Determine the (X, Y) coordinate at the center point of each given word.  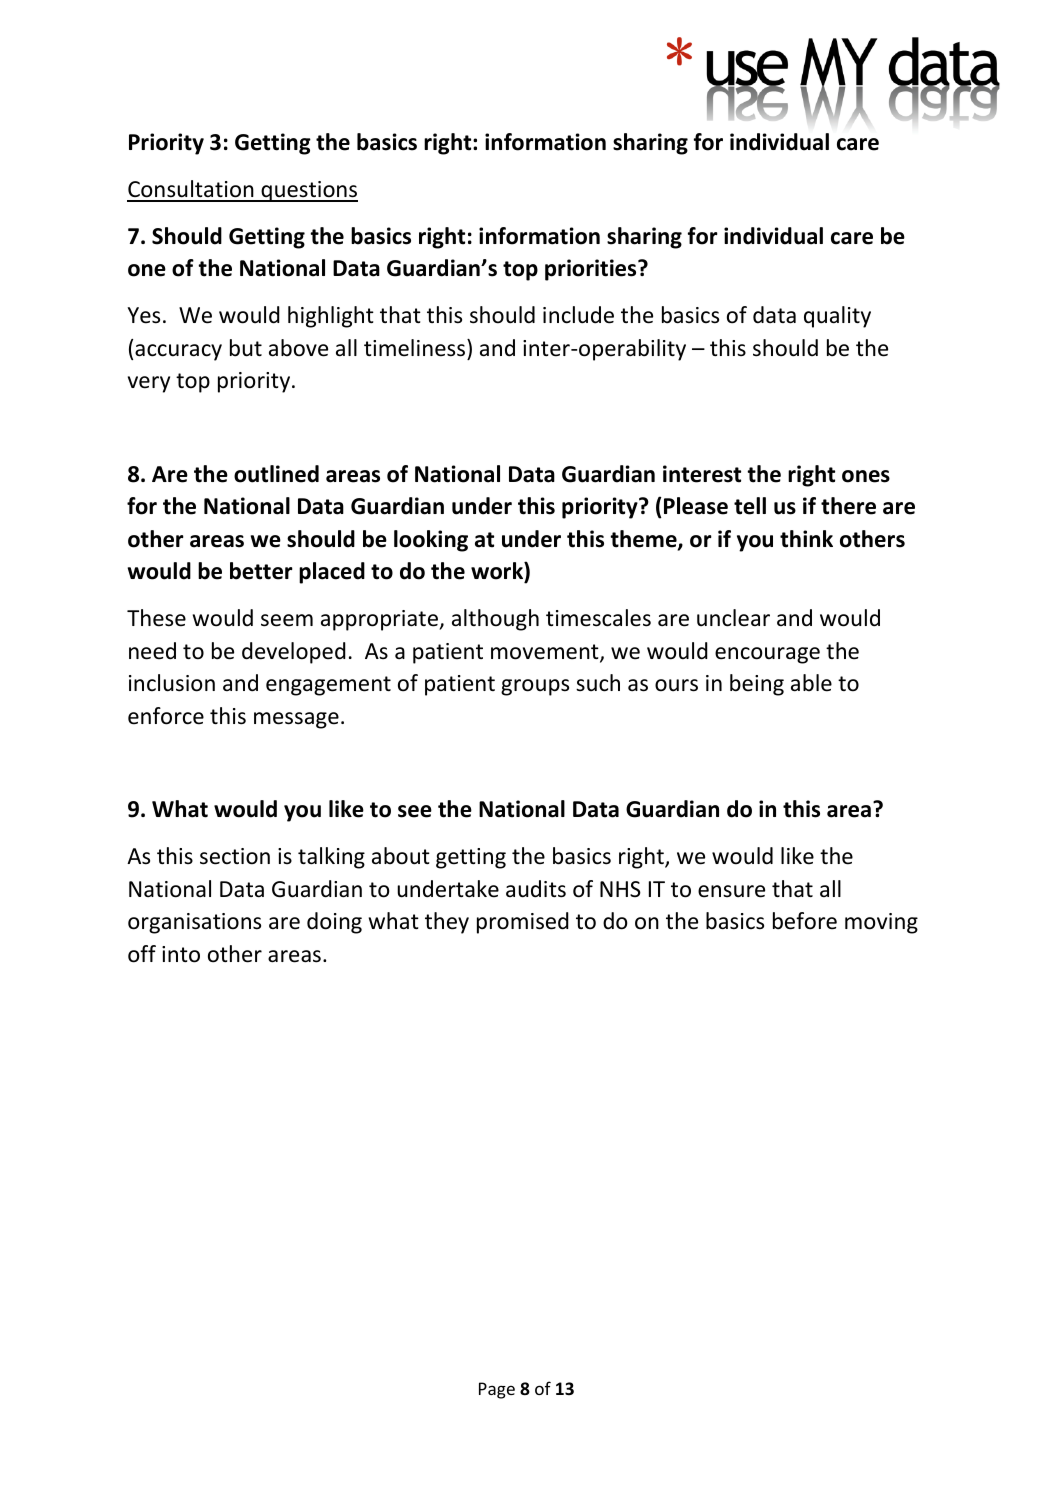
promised (523, 923)
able (811, 683)
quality (837, 317)
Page (497, 1390)
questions (308, 191)
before (805, 921)
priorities (592, 270)
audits (536, 889)
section (235, 856)
